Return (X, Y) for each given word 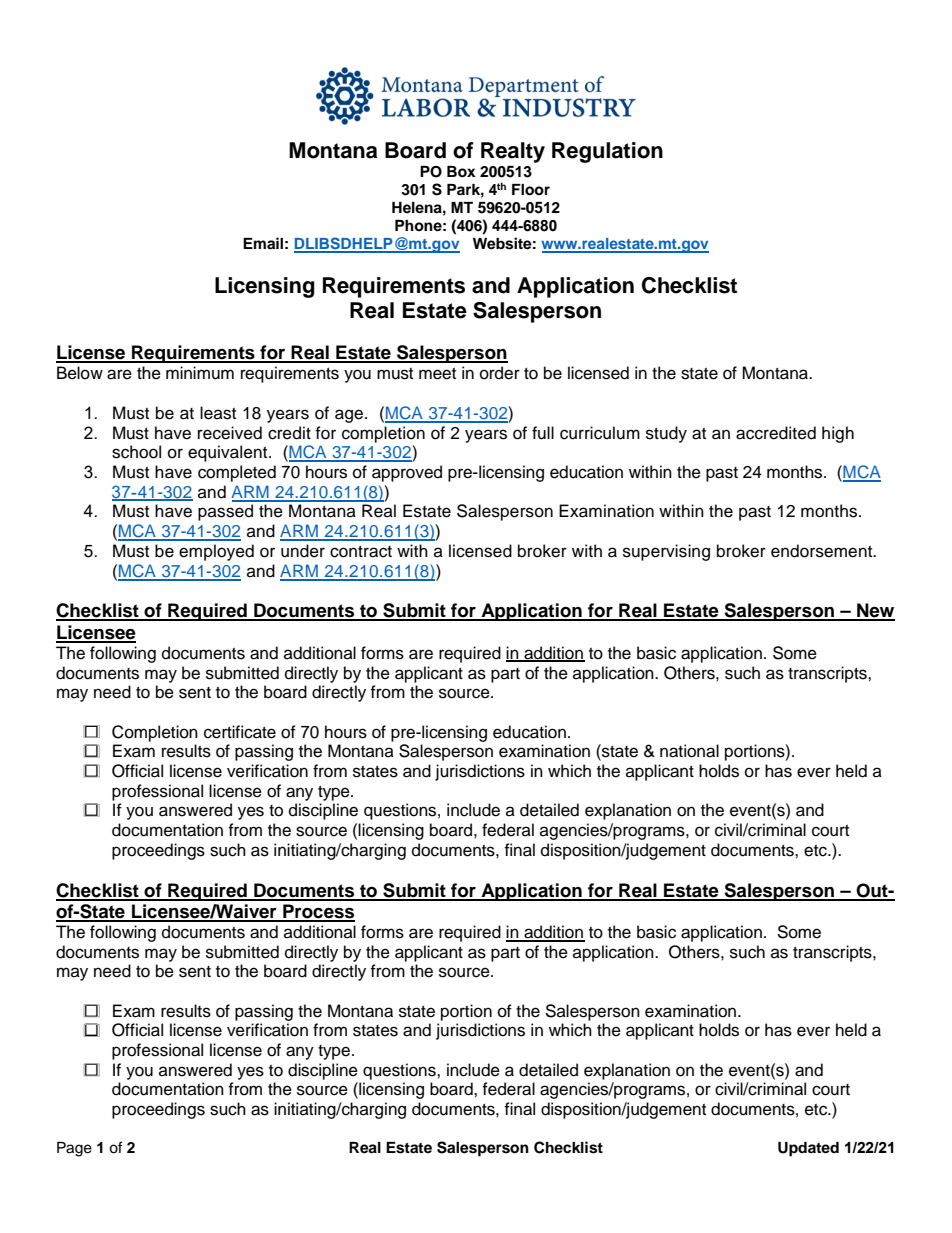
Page (74, 1149)
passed (225, 512)
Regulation (607, 152)
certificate (240, 732)
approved (407, 473)
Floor (531, 190)
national (689, 751)
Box (461, 172)
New (875, 611)
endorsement (823, 551)
